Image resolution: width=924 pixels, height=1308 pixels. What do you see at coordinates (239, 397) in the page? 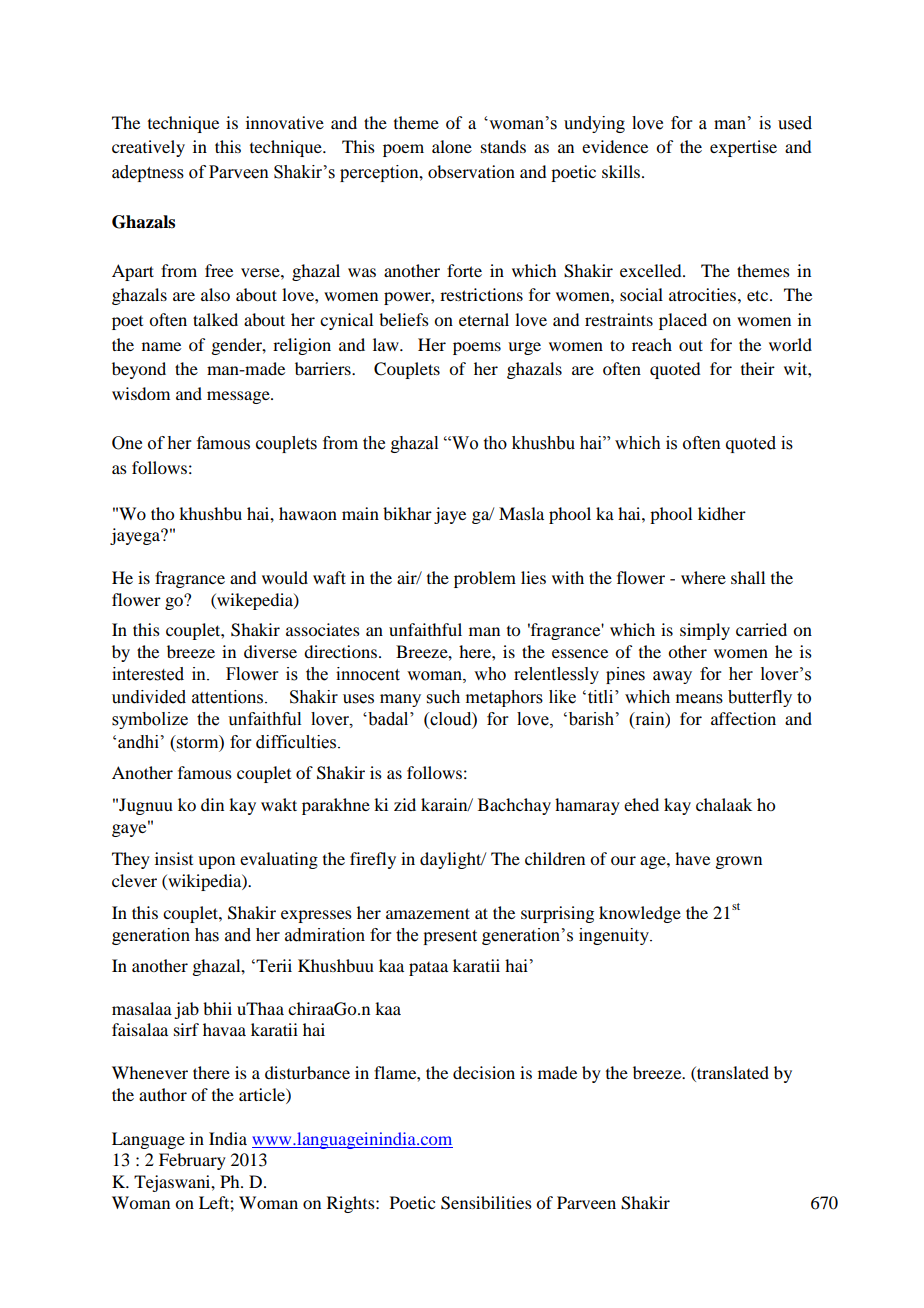
I see `message` at bounding box center [239, 397].
